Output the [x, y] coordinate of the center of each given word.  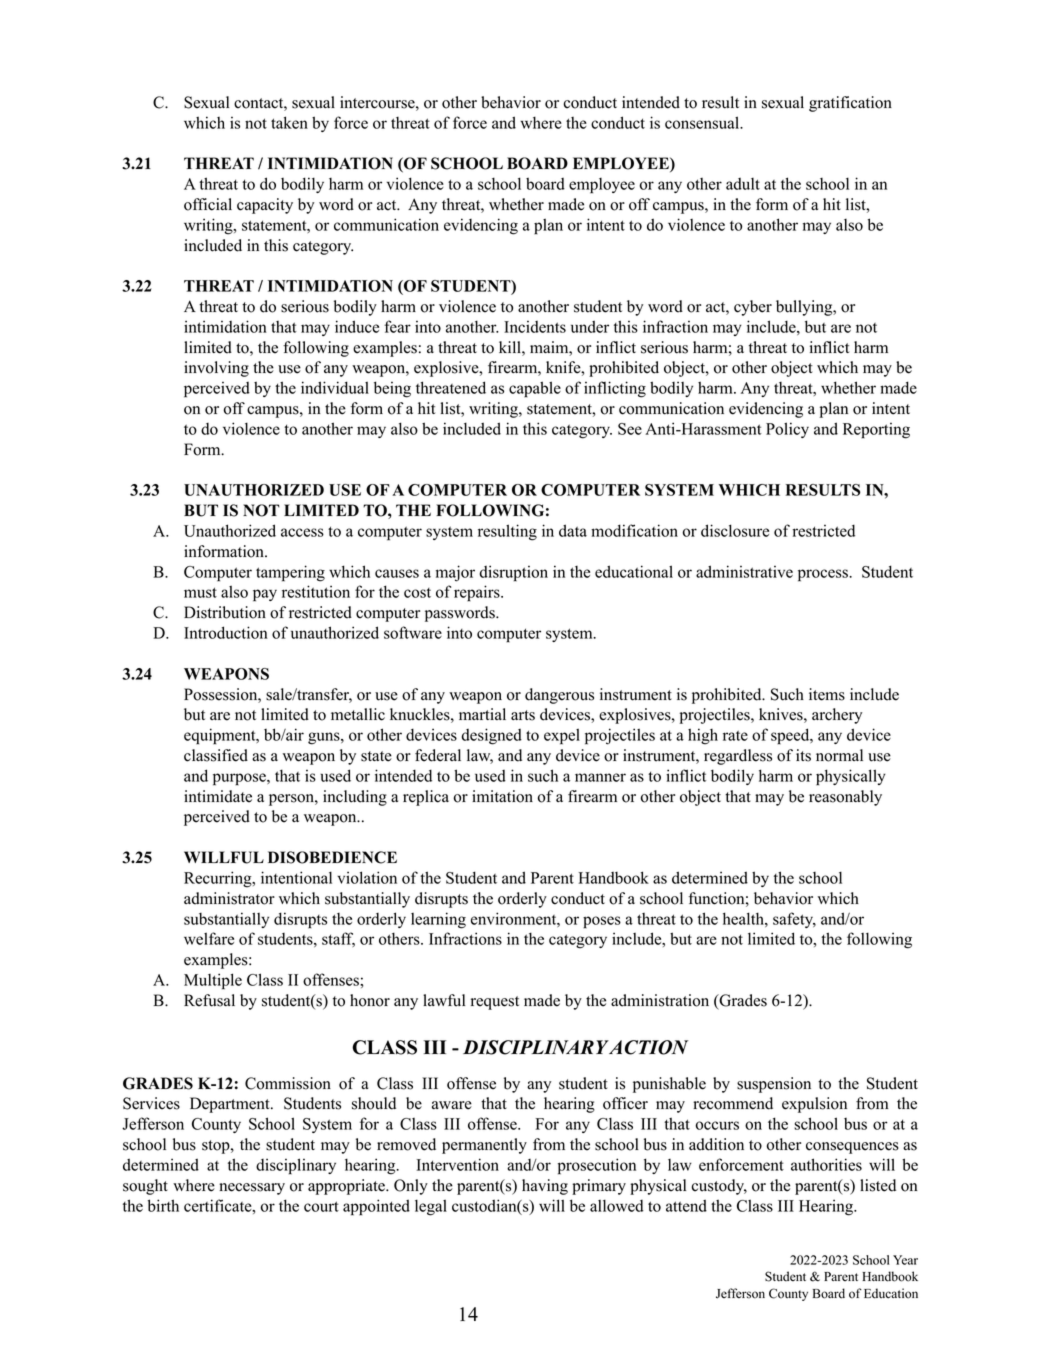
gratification [850, 104]
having [545, 1187]
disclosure [735, 530]
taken [289, 122]
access [302, 532]
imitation [502, 796]
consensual [703, 122]
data [573, 530]
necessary [252, 1189]
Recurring [219, 879]
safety [794, 920]
